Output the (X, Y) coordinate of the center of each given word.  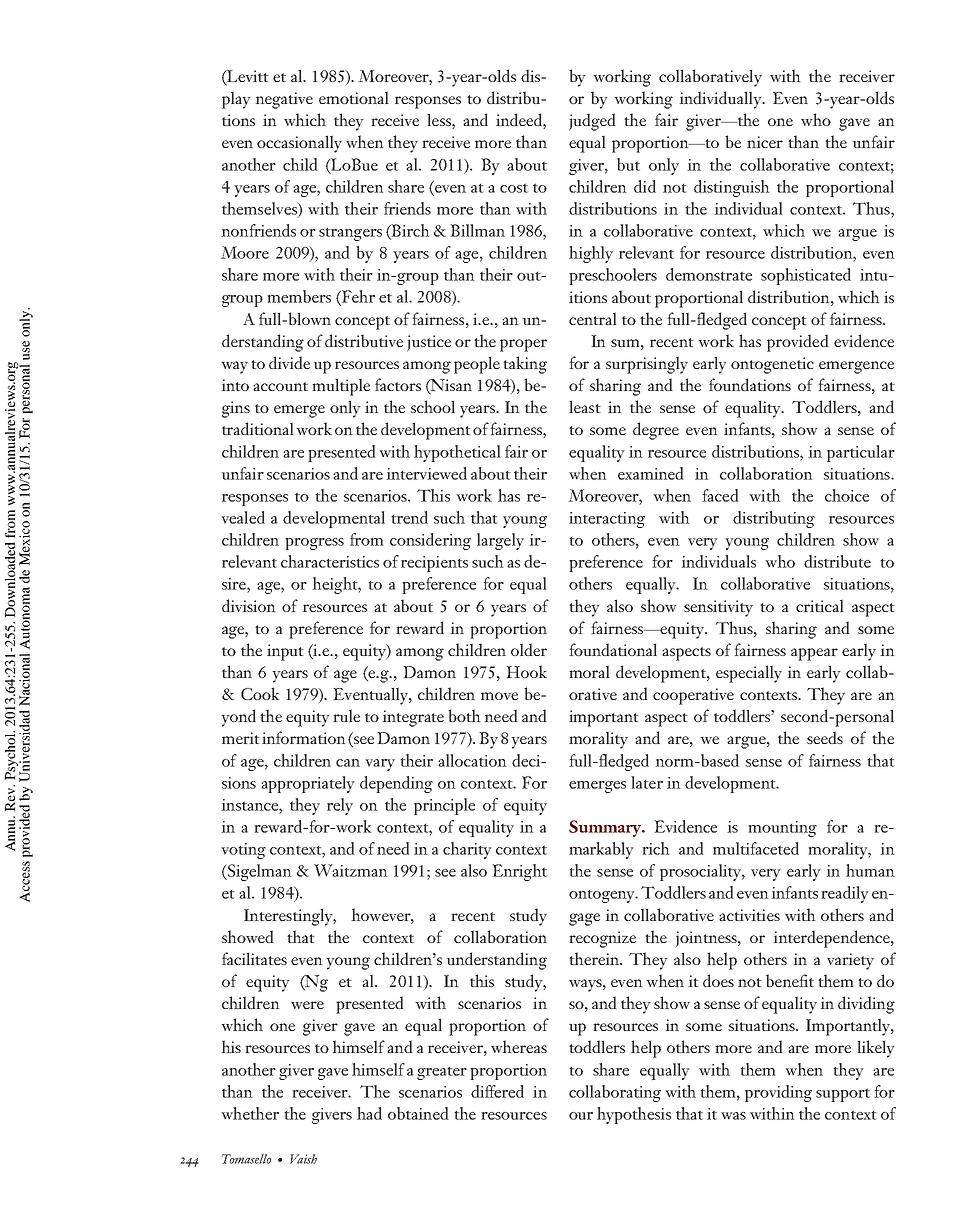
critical (820, 605)
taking (525, 365)
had (369, 1113)
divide (289, 362)
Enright (519, 872)
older (529, 649)
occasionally (299, 144)
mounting (782, 829)
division (249, 605)
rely (340, 806)
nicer (765, 142)
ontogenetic (772, 365)
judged (592, 122)
